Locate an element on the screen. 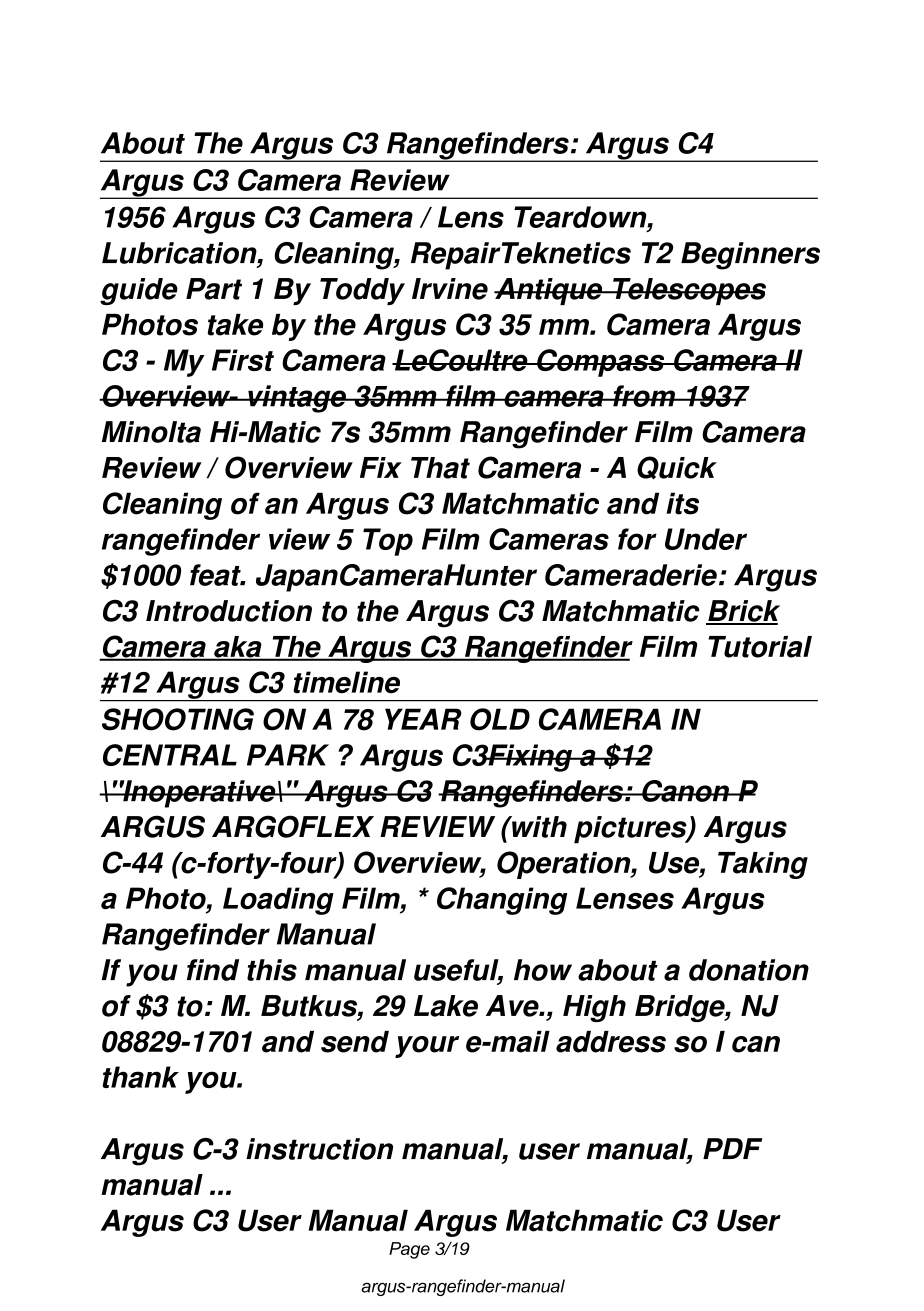 This screenshot has width=924, height=1311. CENTRAL is located at coordinates (170, 755).
